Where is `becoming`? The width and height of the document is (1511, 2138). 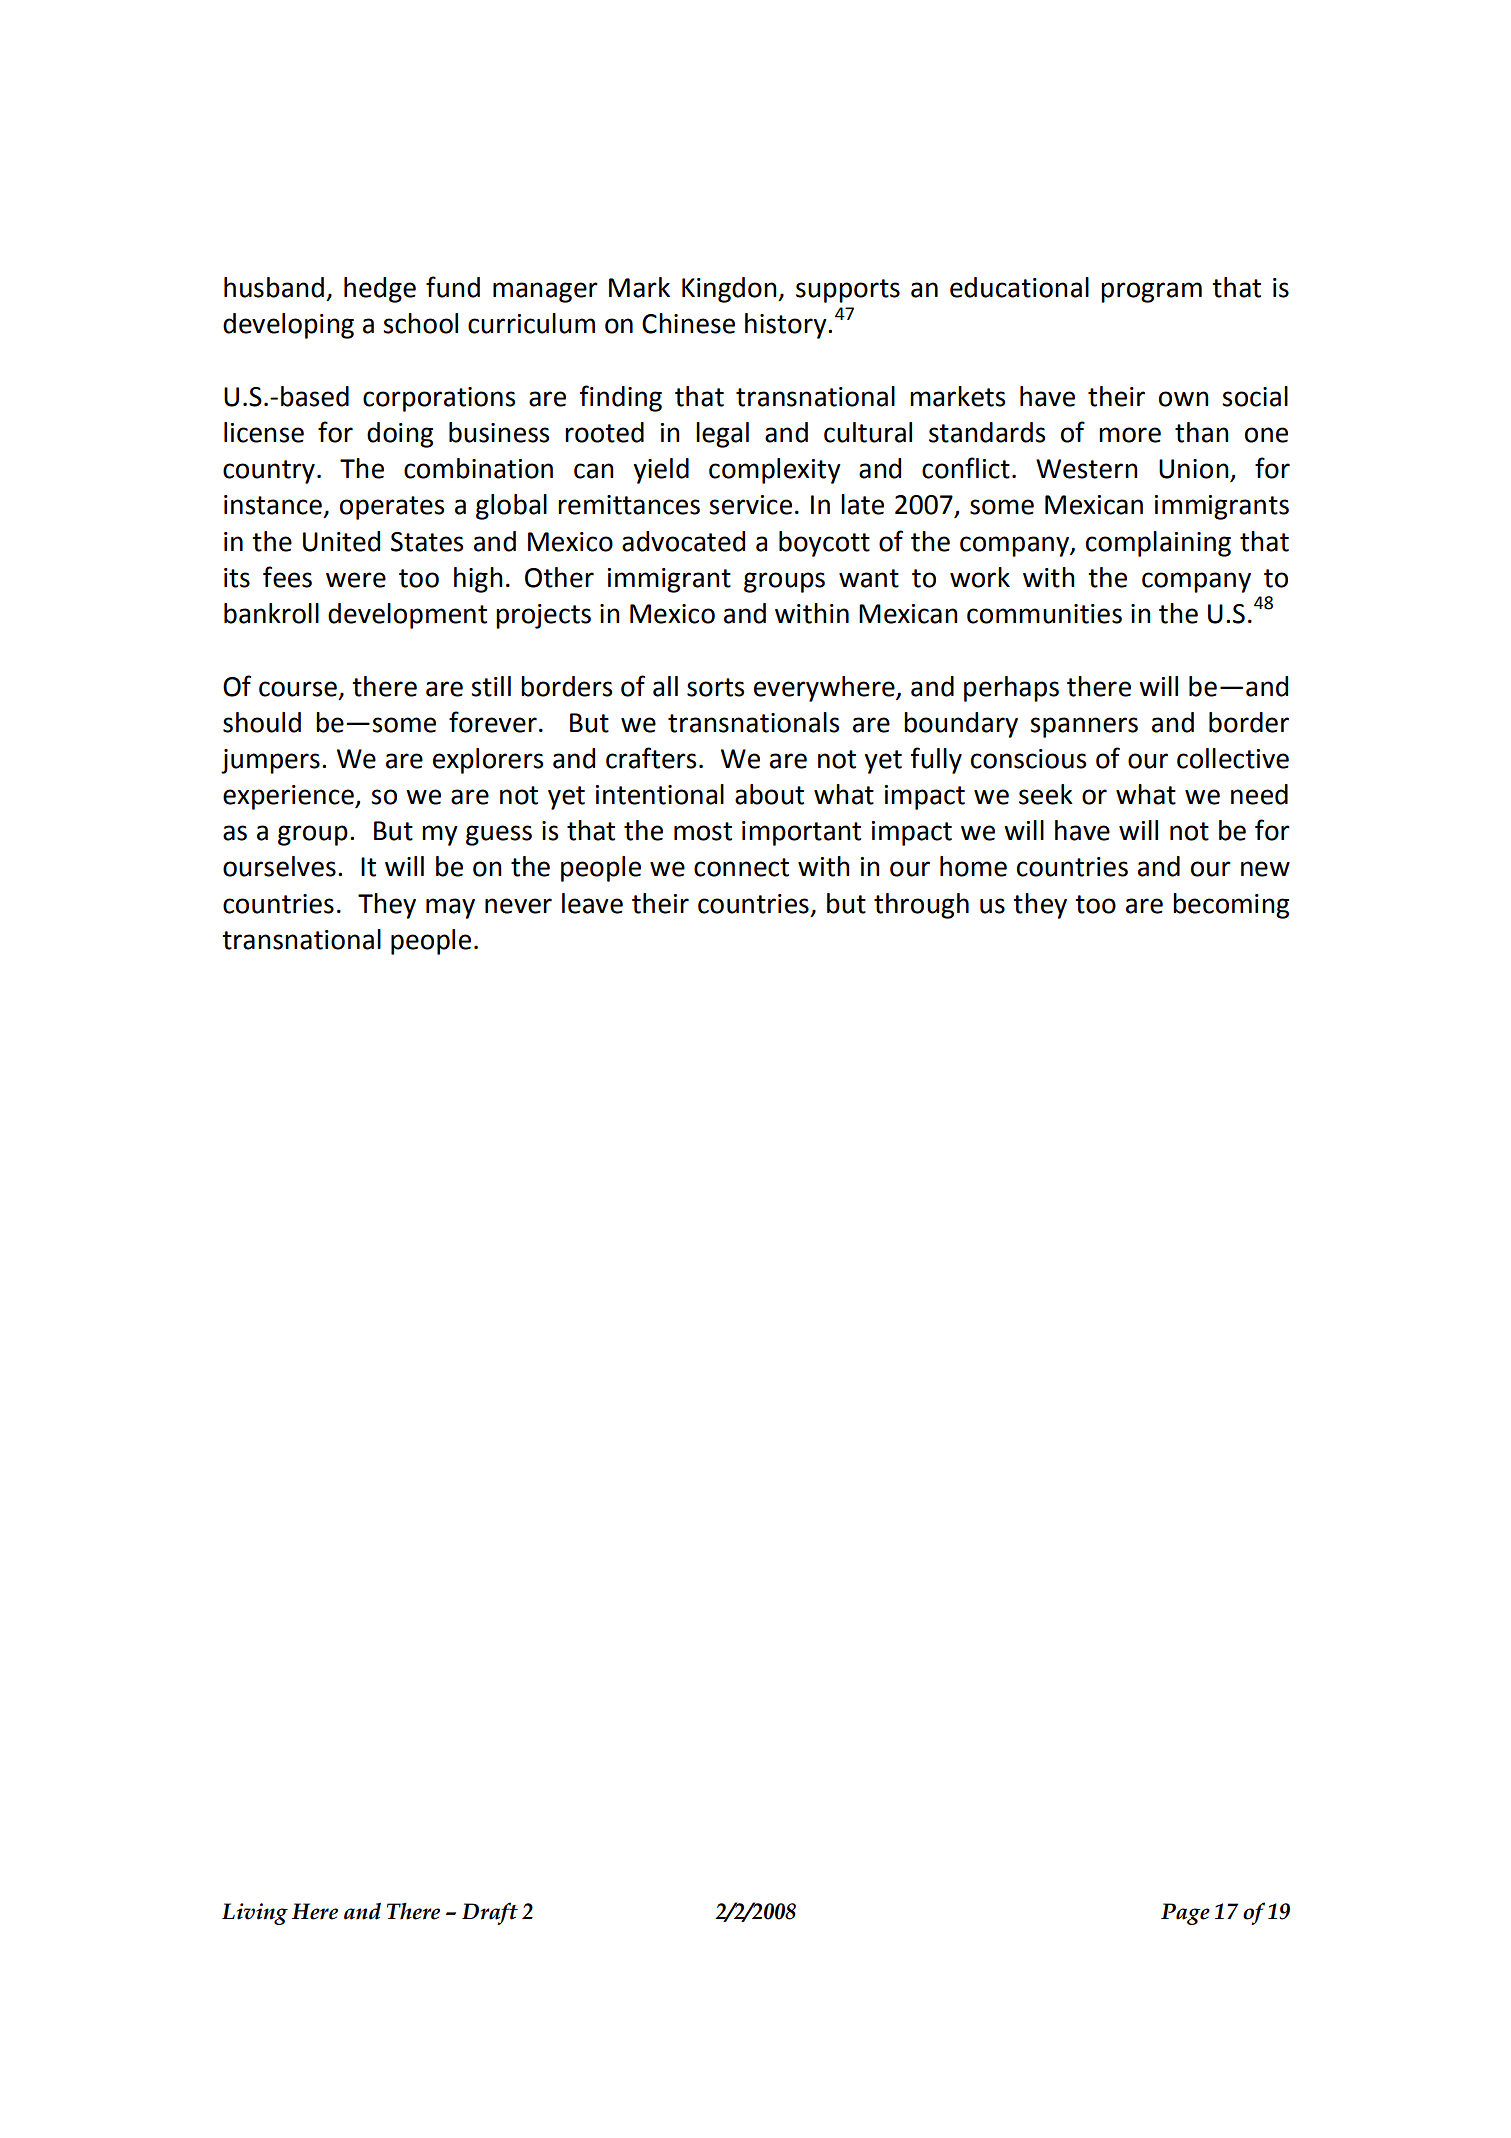 becoming is located at coordinates (1231, 906).
